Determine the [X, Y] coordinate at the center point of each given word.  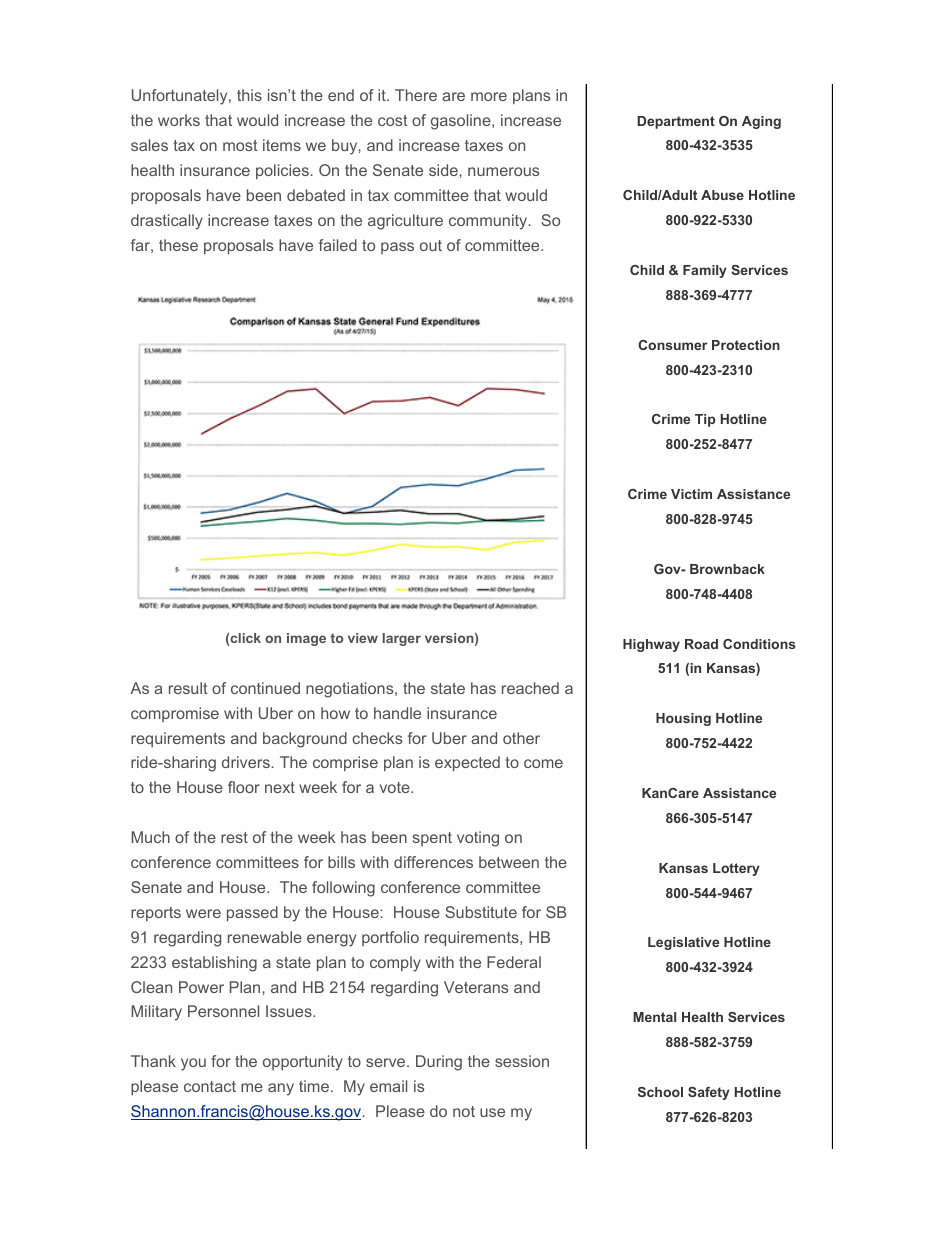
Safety [709, 1093]
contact [210, 1086]
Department [676, 122]
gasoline [462, 122]
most [240, 145]
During [439, 1063]
